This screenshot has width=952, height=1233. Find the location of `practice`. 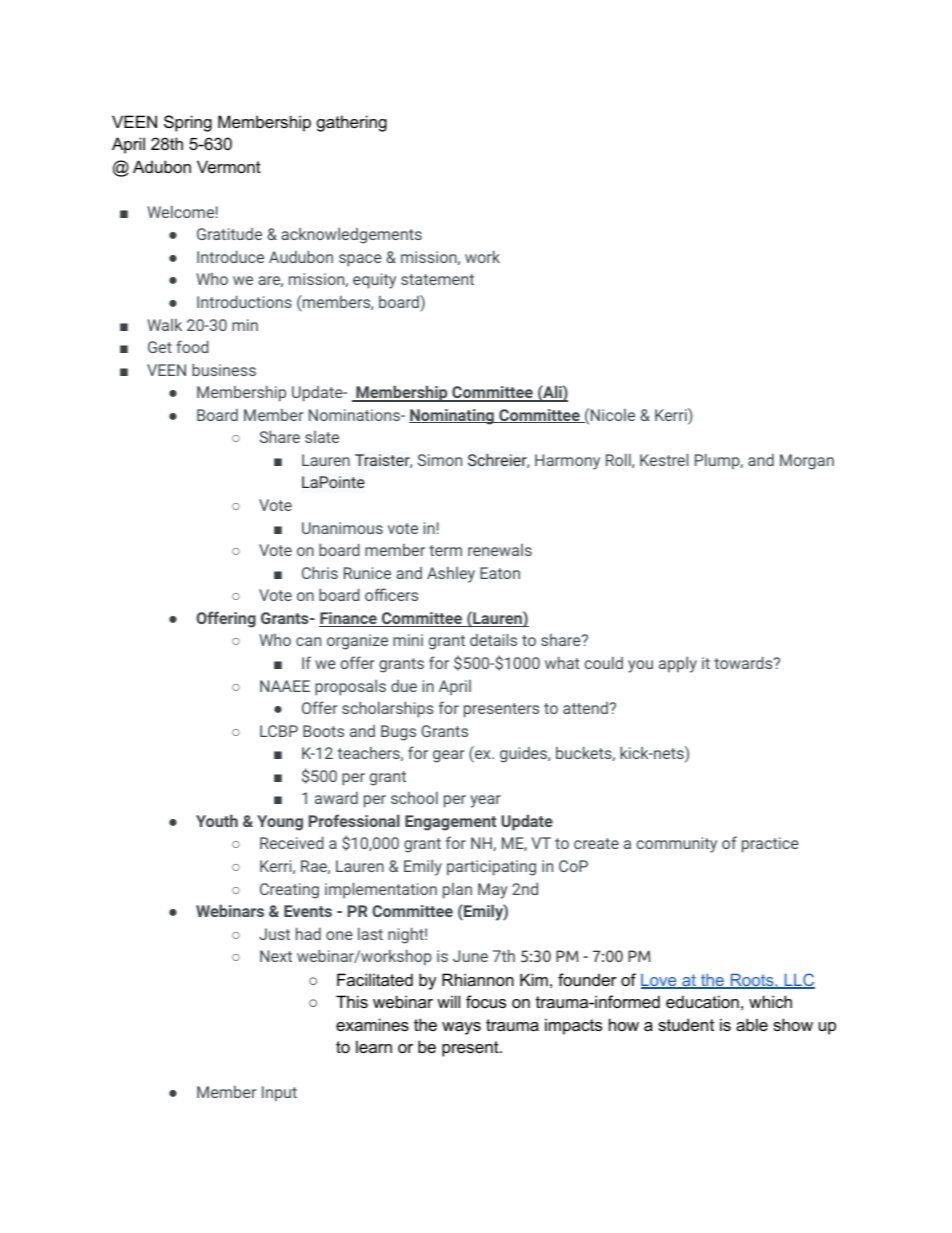

practice is located at coordinates (770, 845).
